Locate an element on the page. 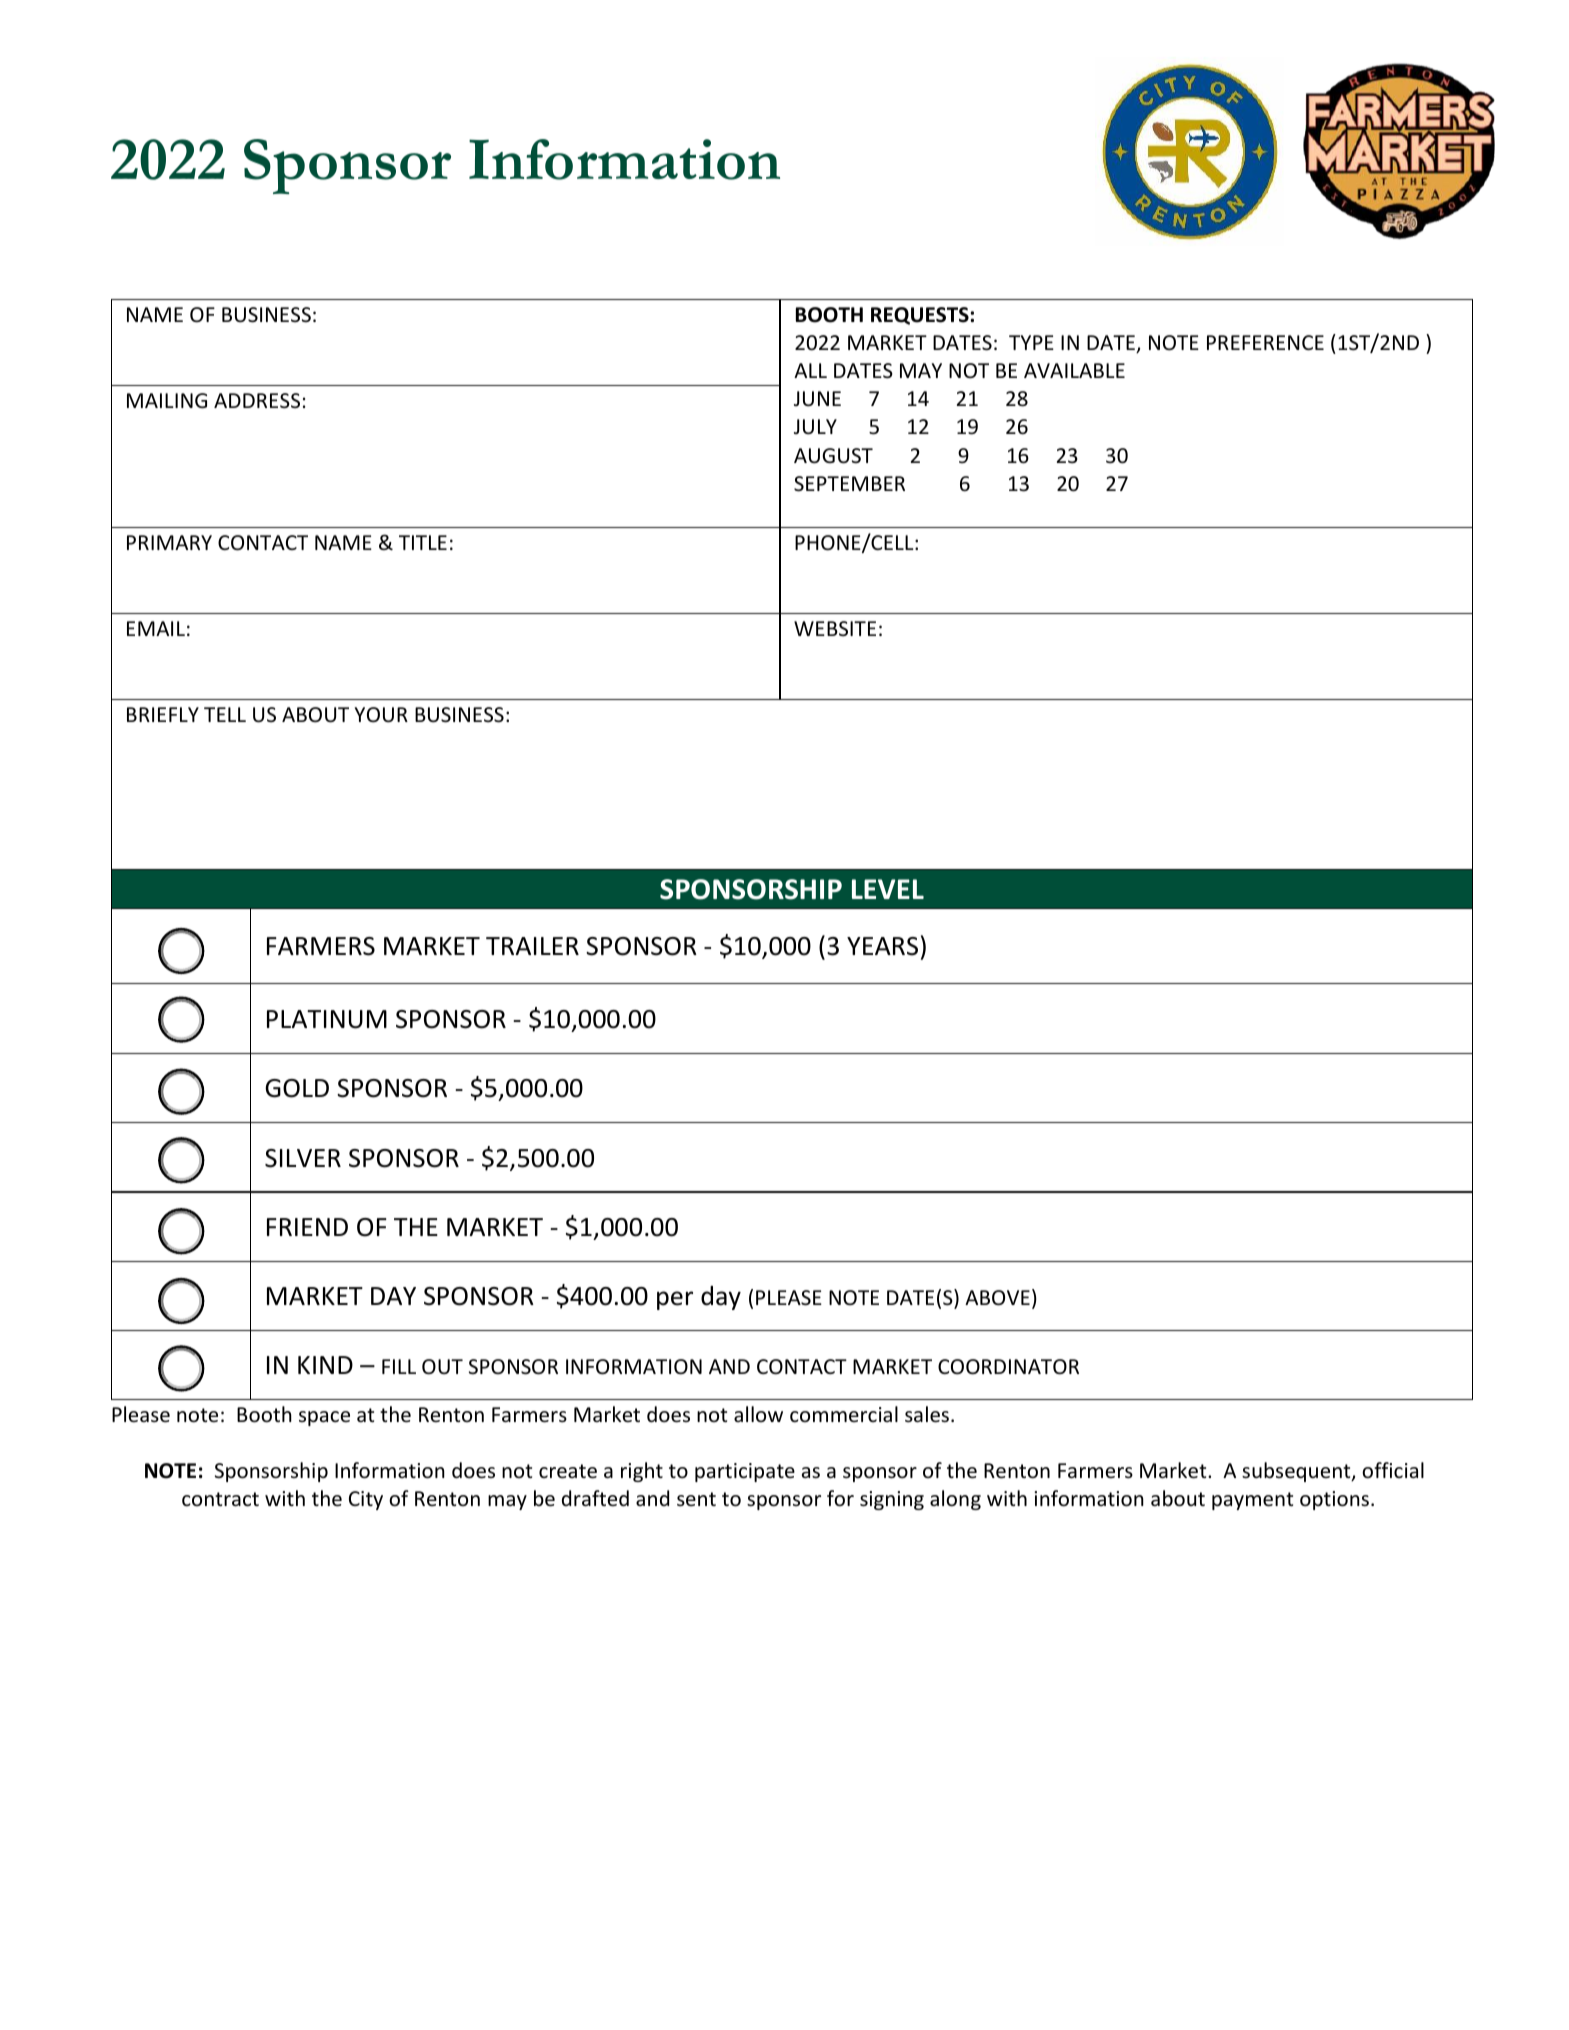 The width and height of the page is (1569, 2030). GOLD is located at coordinates (297, 1088).
